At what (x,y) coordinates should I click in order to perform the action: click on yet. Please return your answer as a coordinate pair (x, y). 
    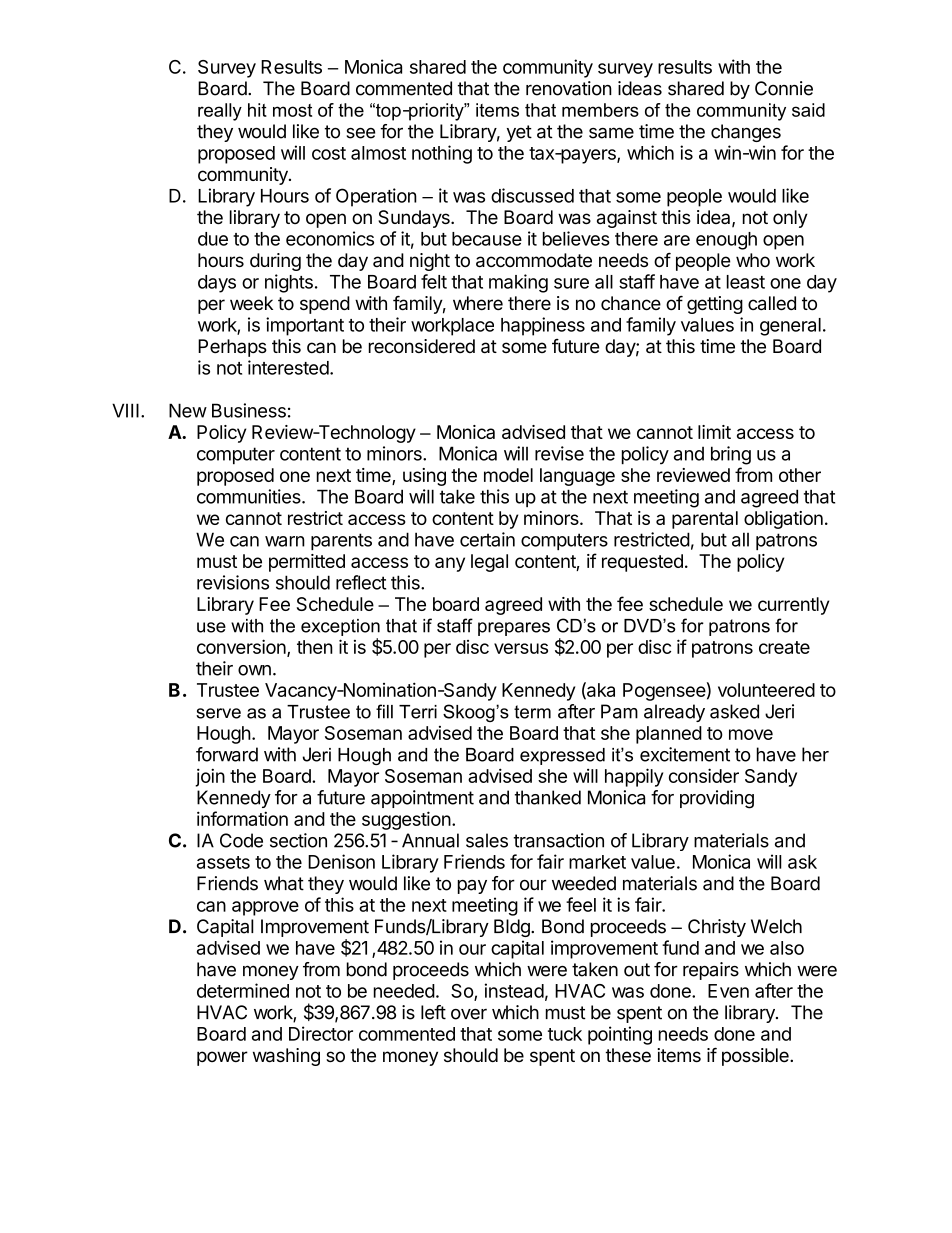
    Looking at the image, I should click on (519, 133).
